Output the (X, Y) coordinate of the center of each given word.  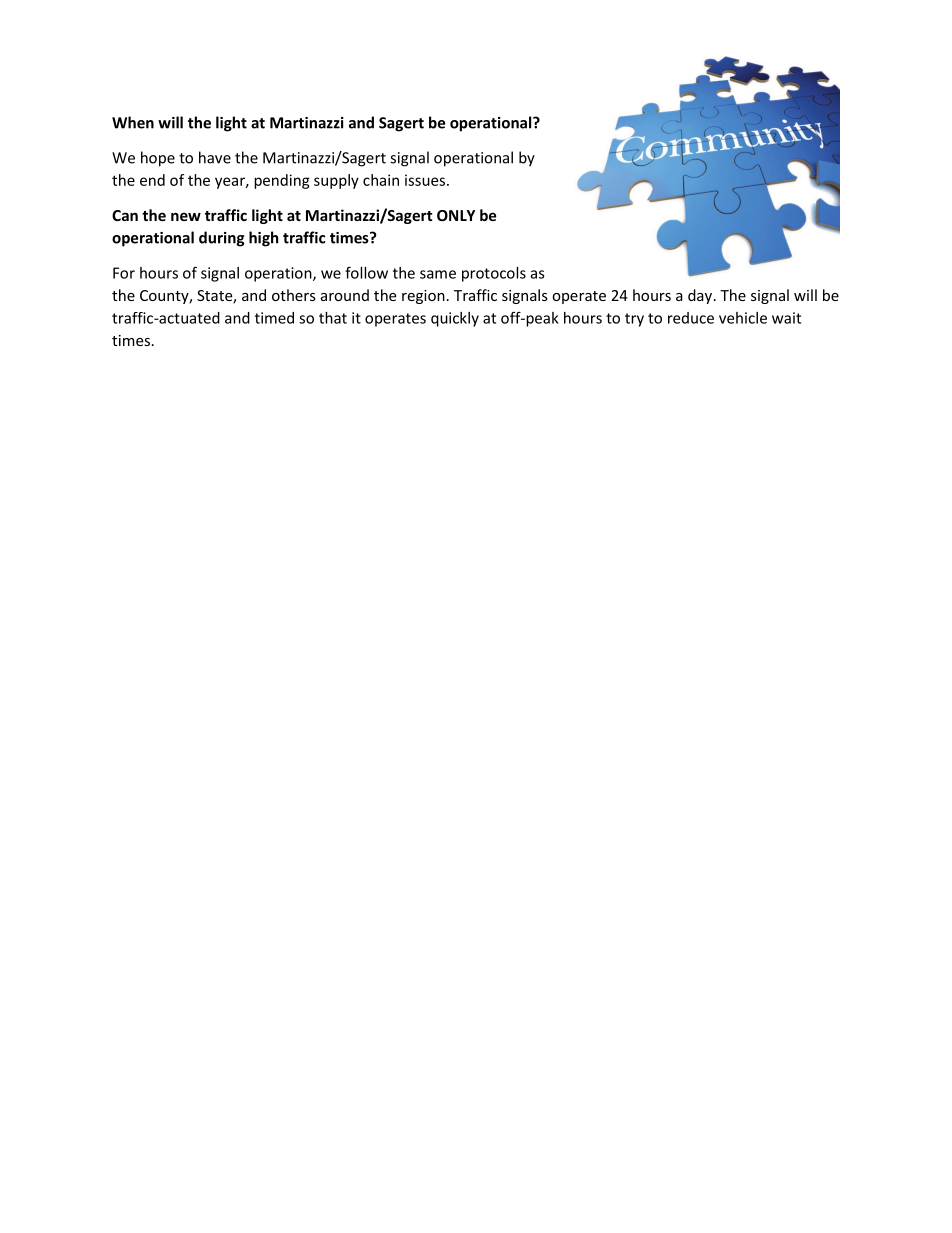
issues (425, 180)
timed (274, 318)
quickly (455, 319)
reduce (691, 318)
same (438, 274)
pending (282, 181)
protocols (494, 274)
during (221, 239)
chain (381, 180)
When (133, 122)
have (215, 157)
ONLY (456, 215)
